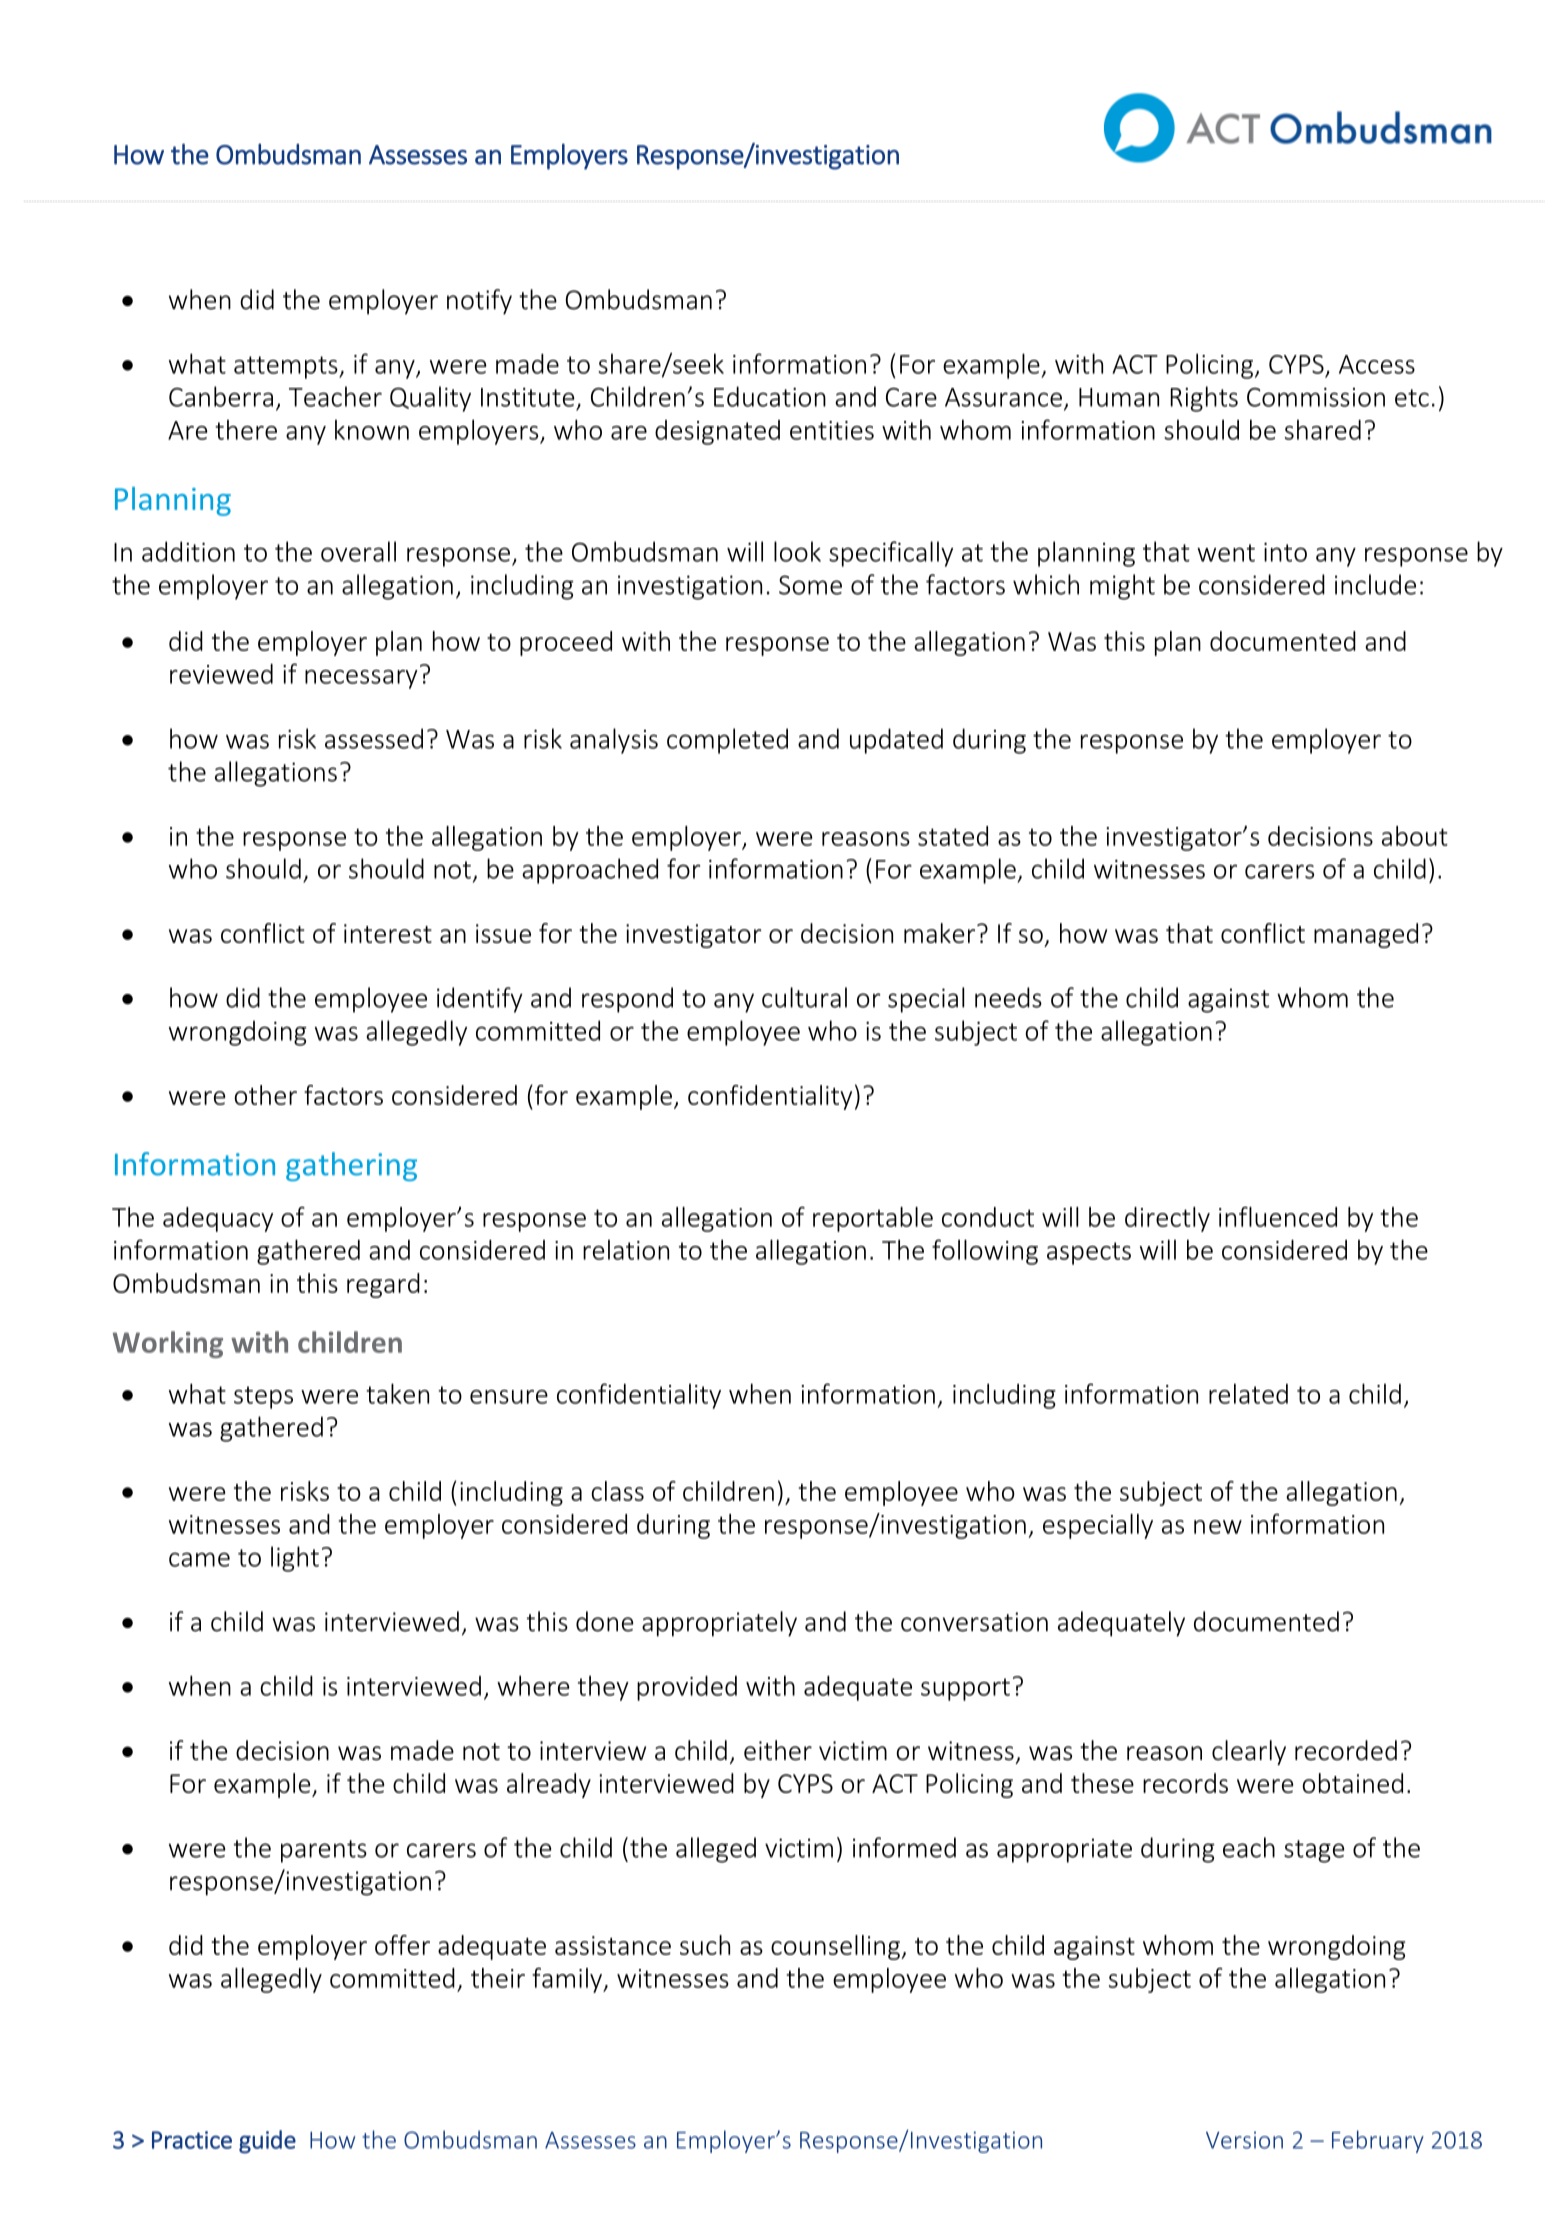 This screenshot has height=2215, width=1566. I want to click on guide, so click(267, 2142).
